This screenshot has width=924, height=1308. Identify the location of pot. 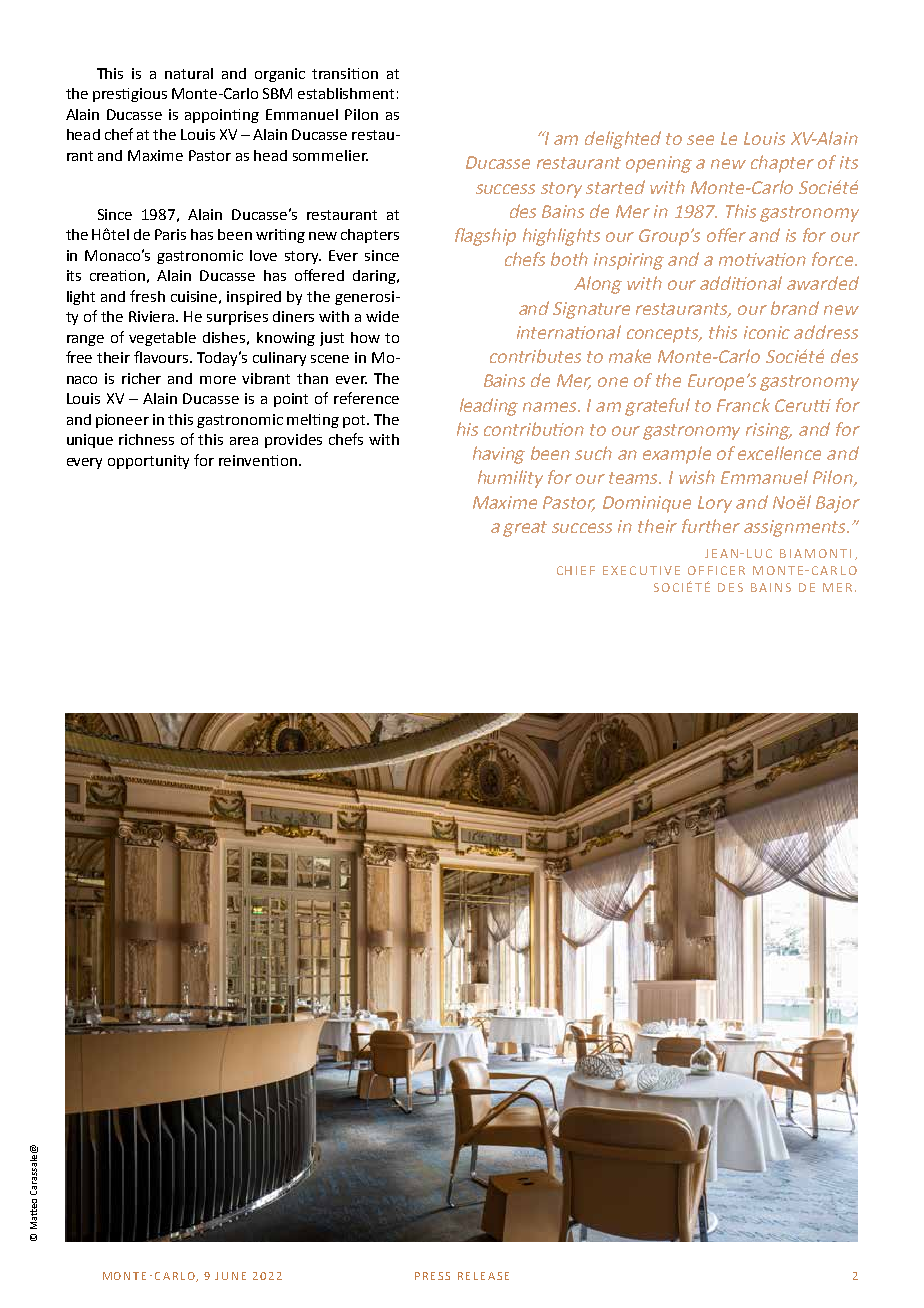
(356, 421).
